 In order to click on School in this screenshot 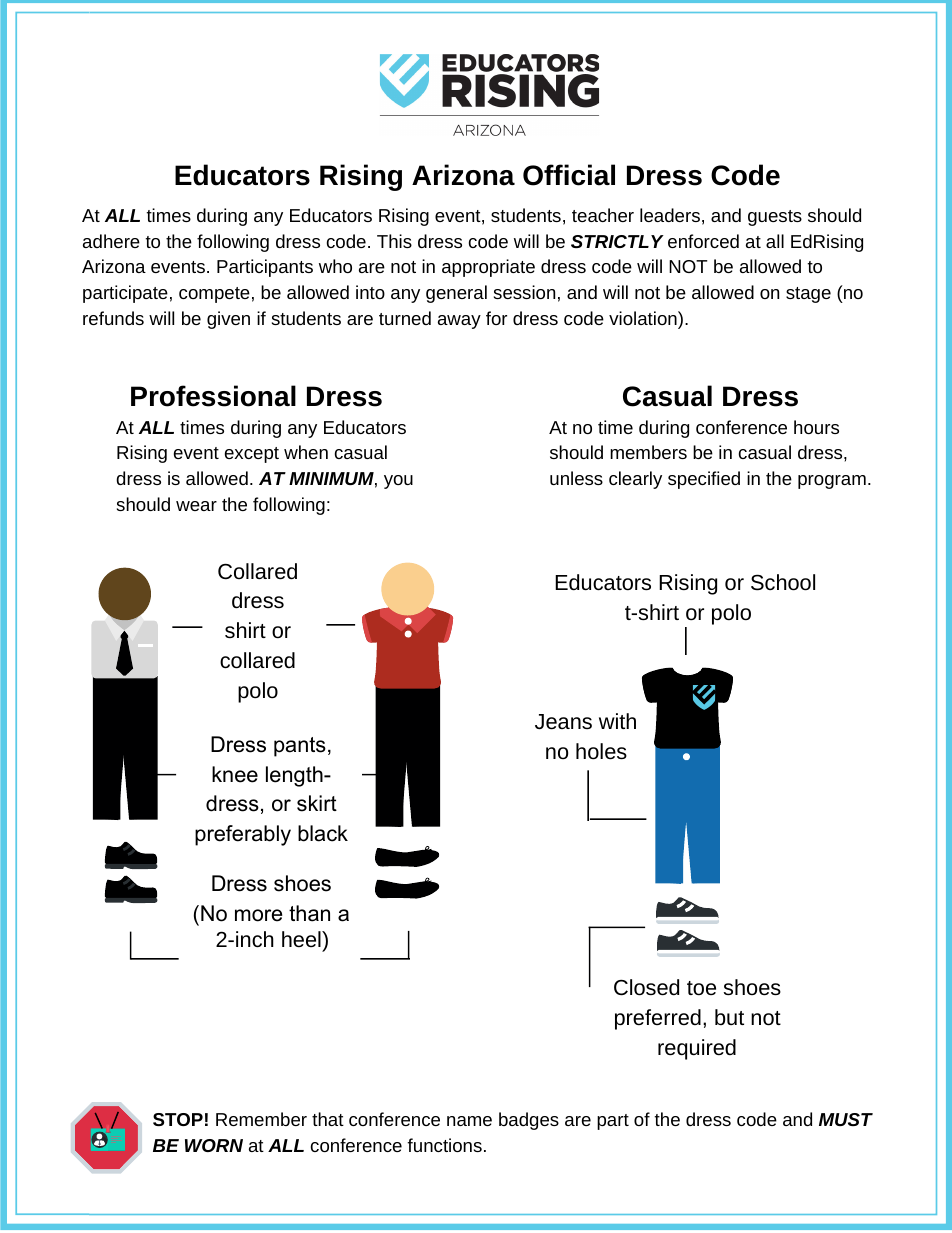, I will do `click(783, 582)`.
